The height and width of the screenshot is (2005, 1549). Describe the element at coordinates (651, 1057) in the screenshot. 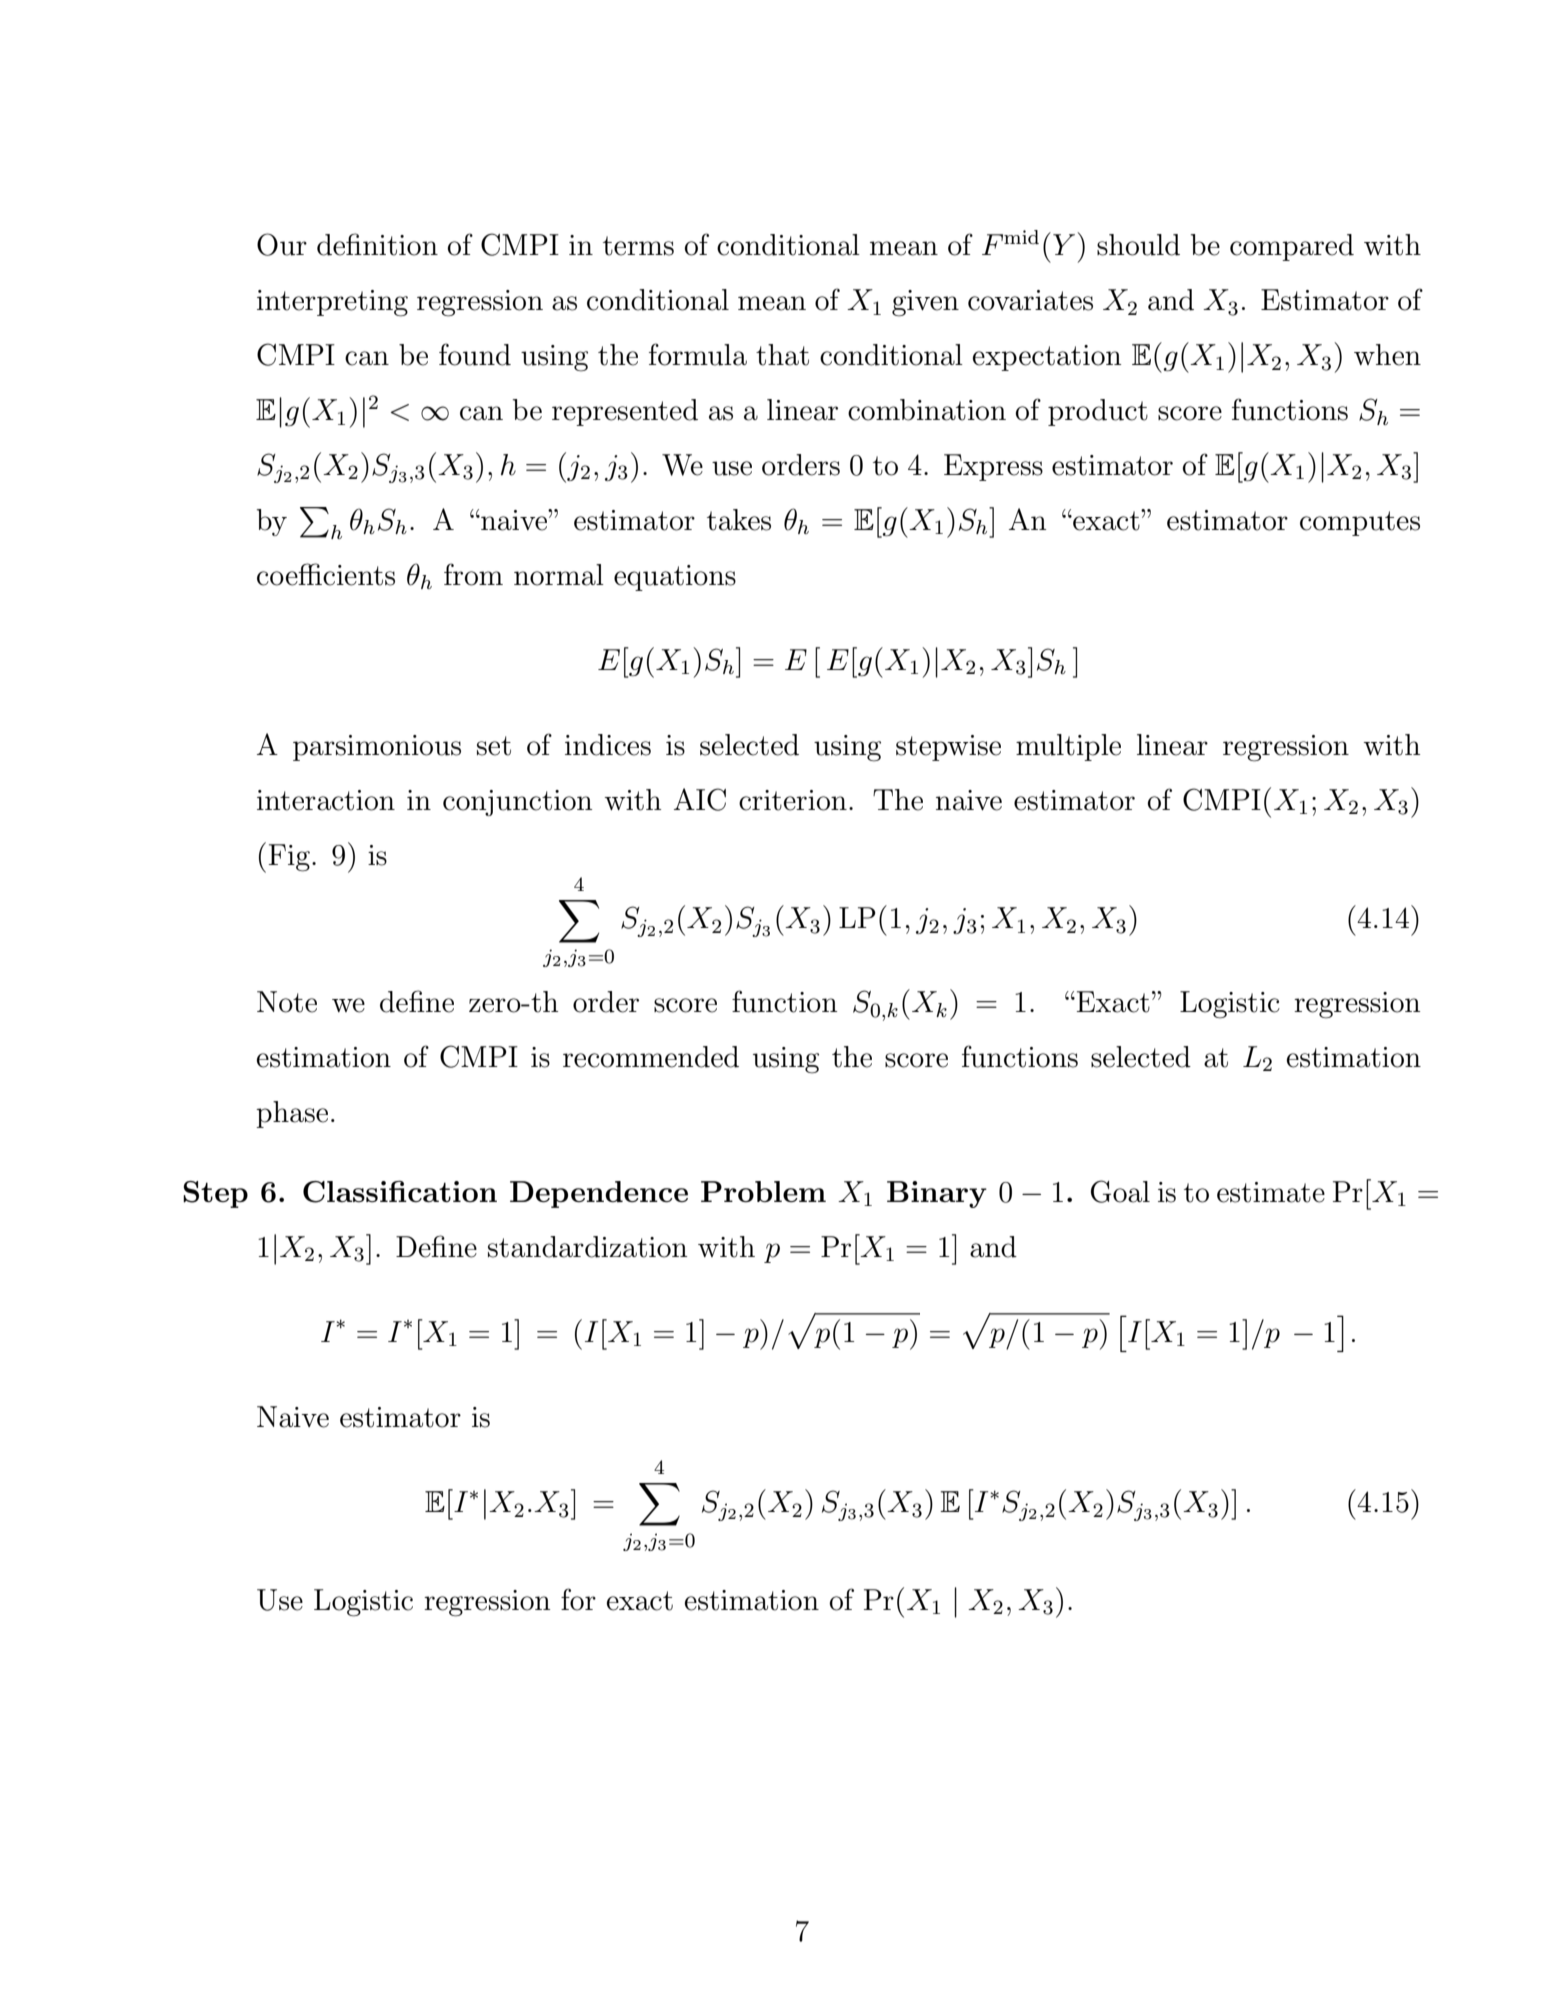

I see `recommended` at that location.
